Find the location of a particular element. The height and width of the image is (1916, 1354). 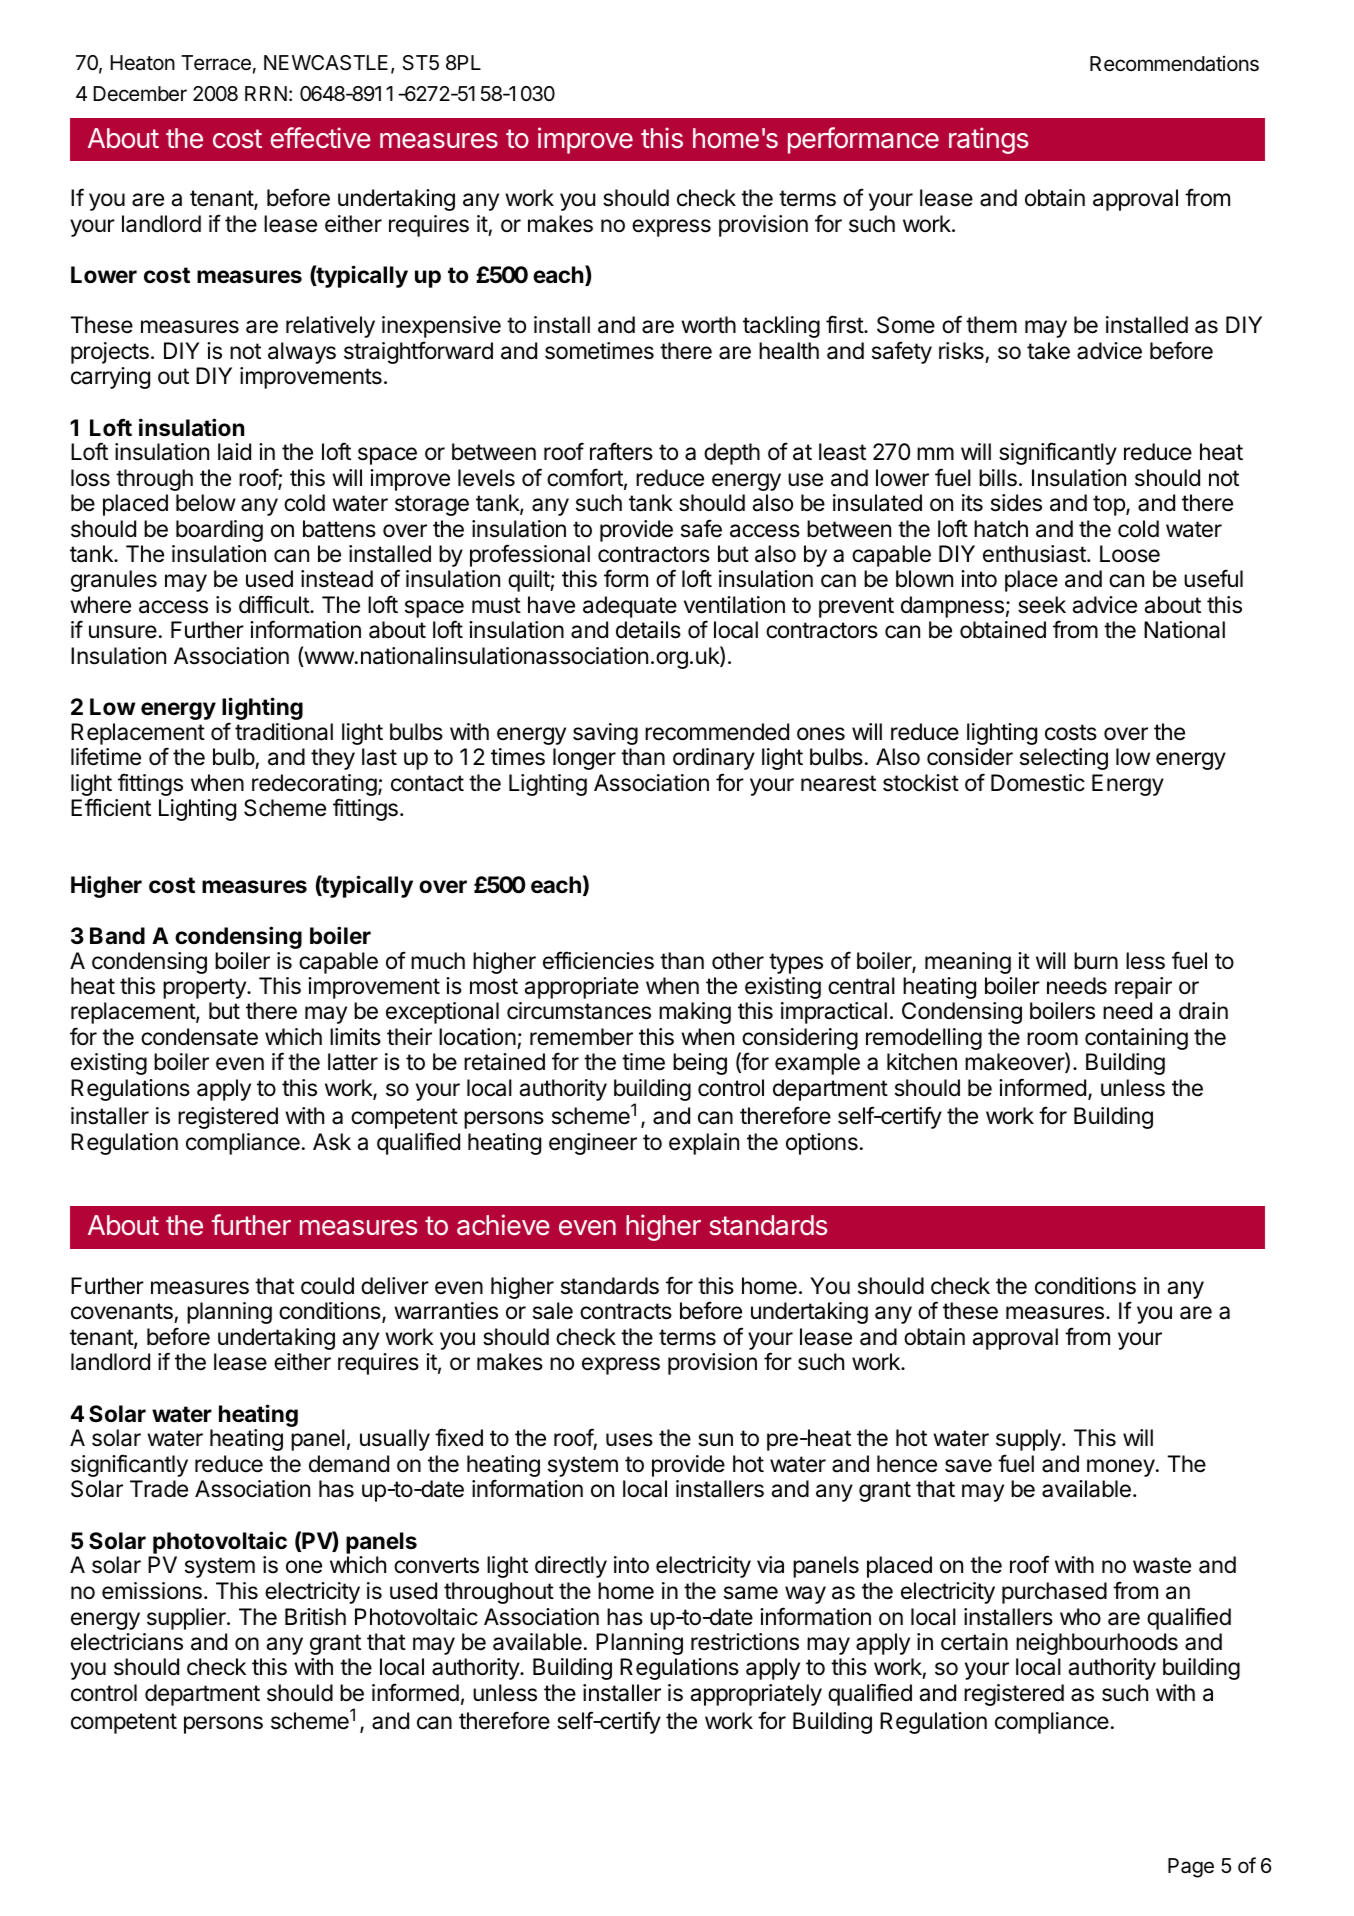

property is located at coordinates (205, 988).
